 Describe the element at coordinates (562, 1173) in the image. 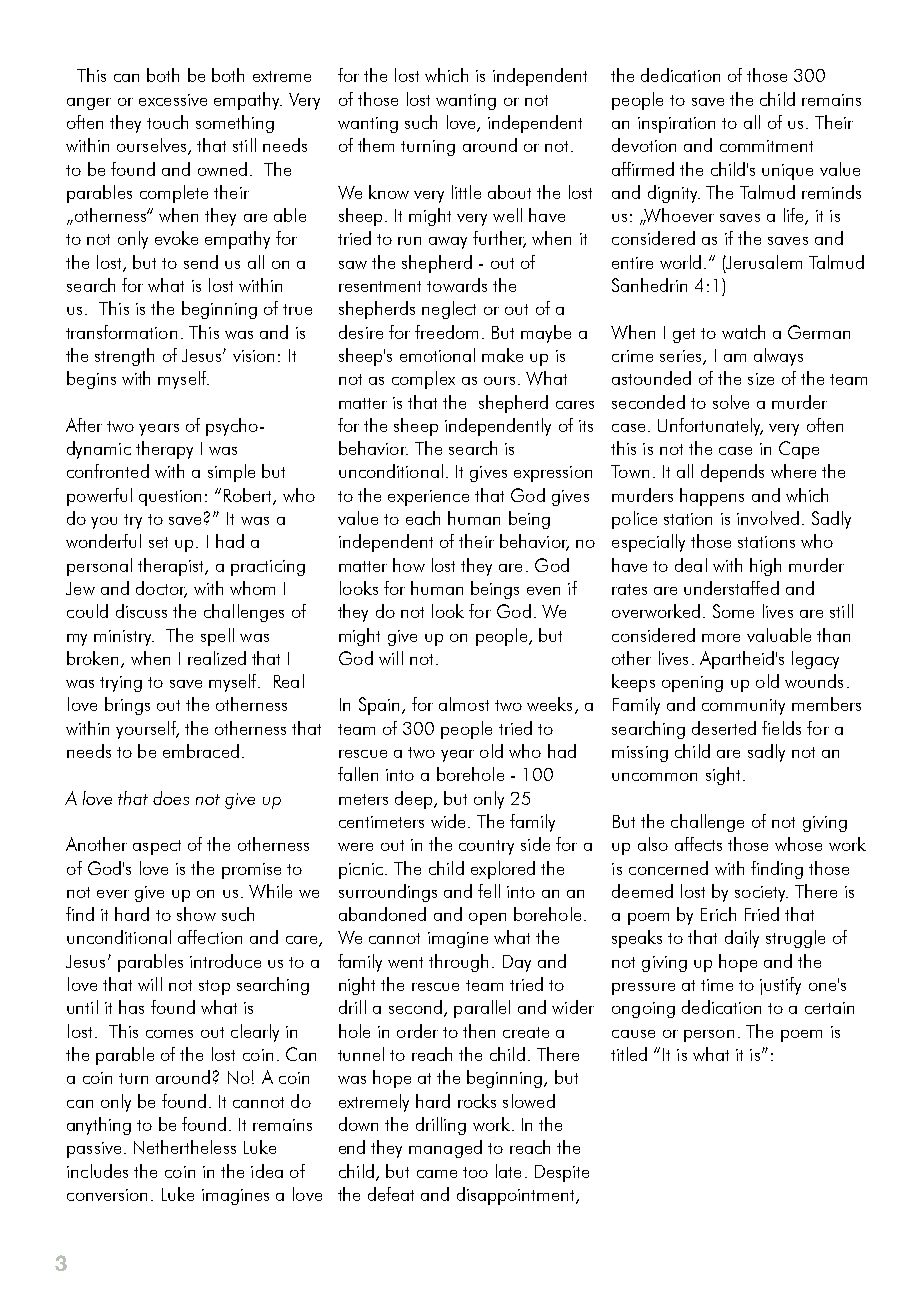

I see `Despite` at that location.
